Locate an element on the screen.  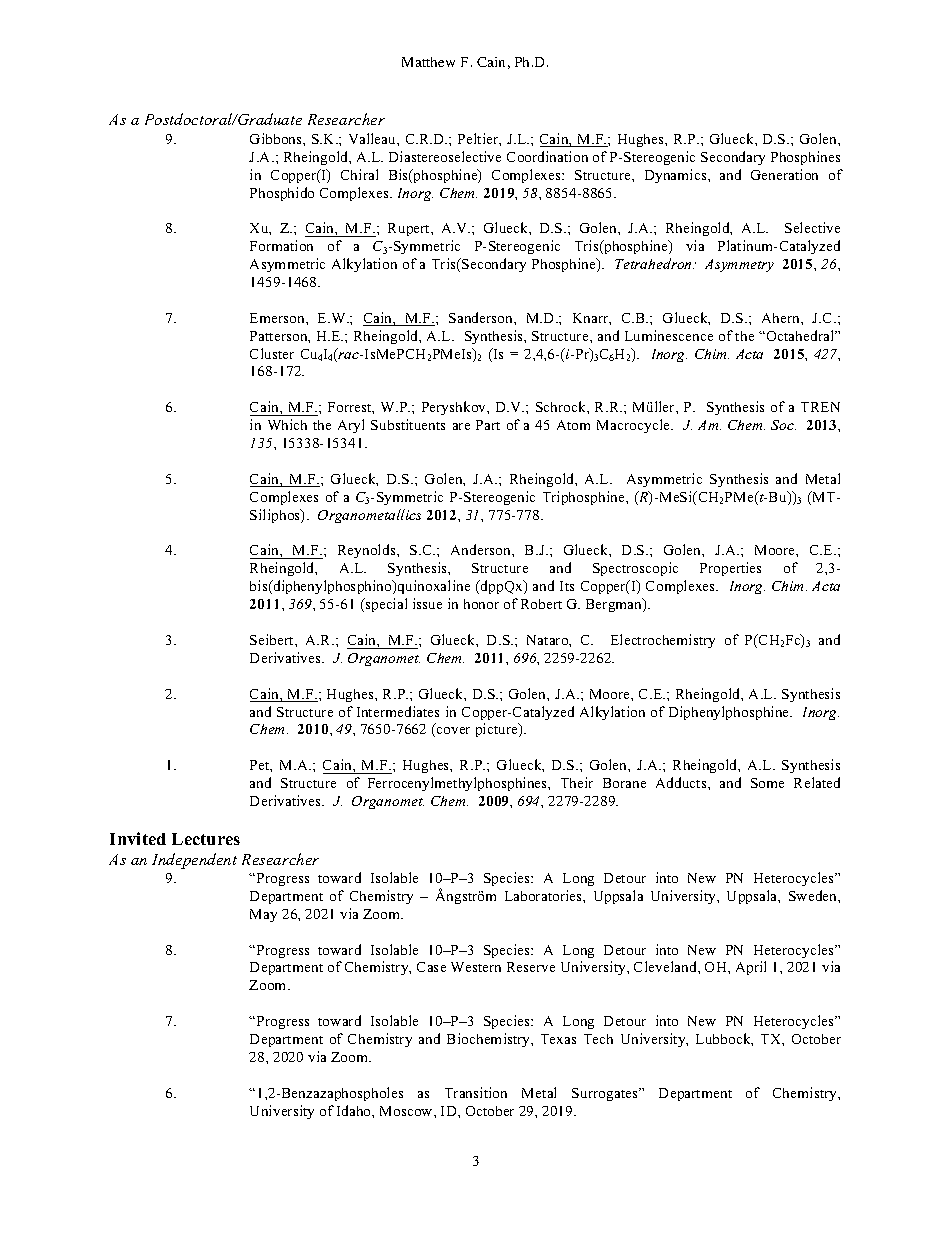
Moscow is located at coordinates (407, 1111).
